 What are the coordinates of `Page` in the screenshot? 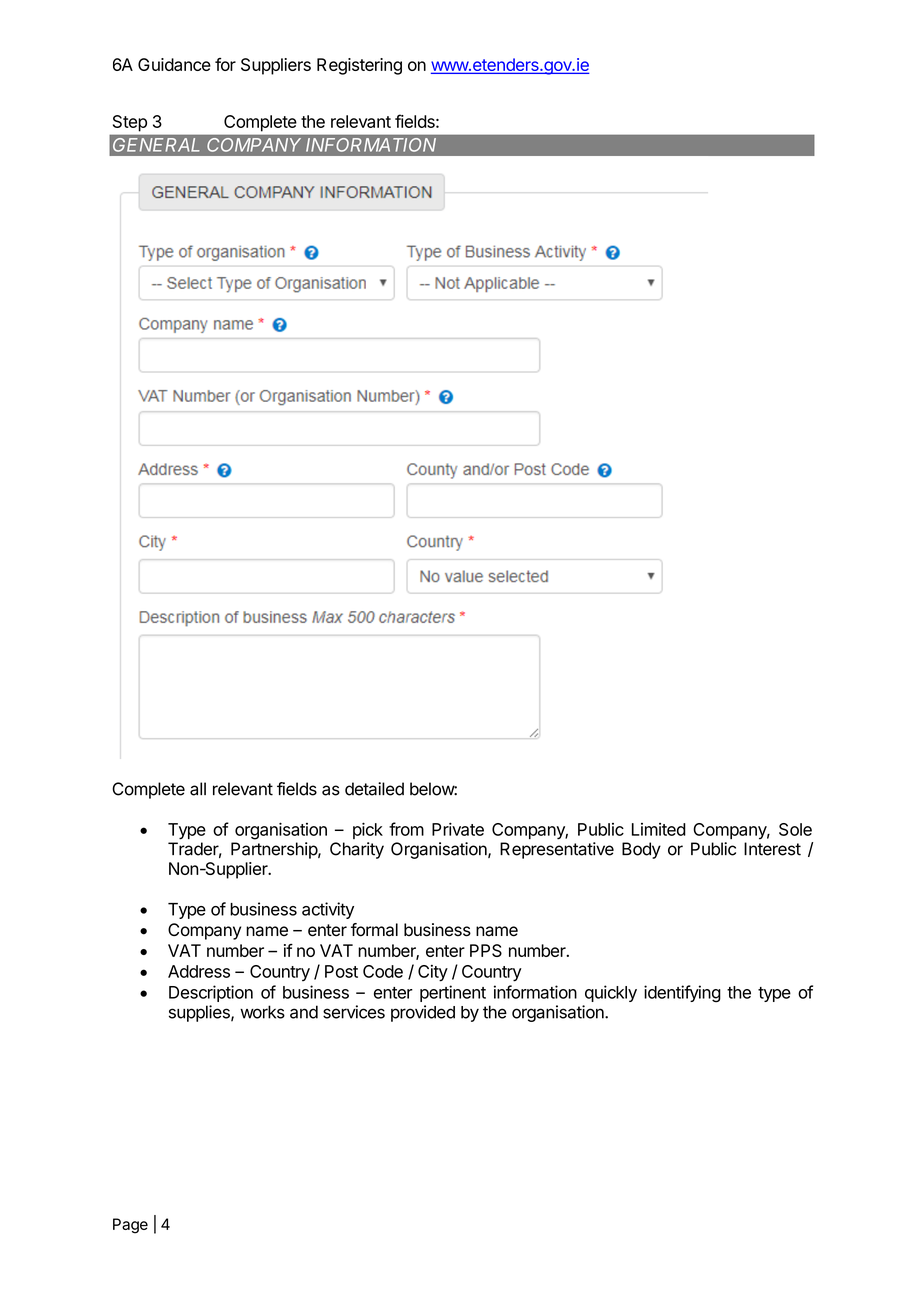 It's located at (130, 1226).
